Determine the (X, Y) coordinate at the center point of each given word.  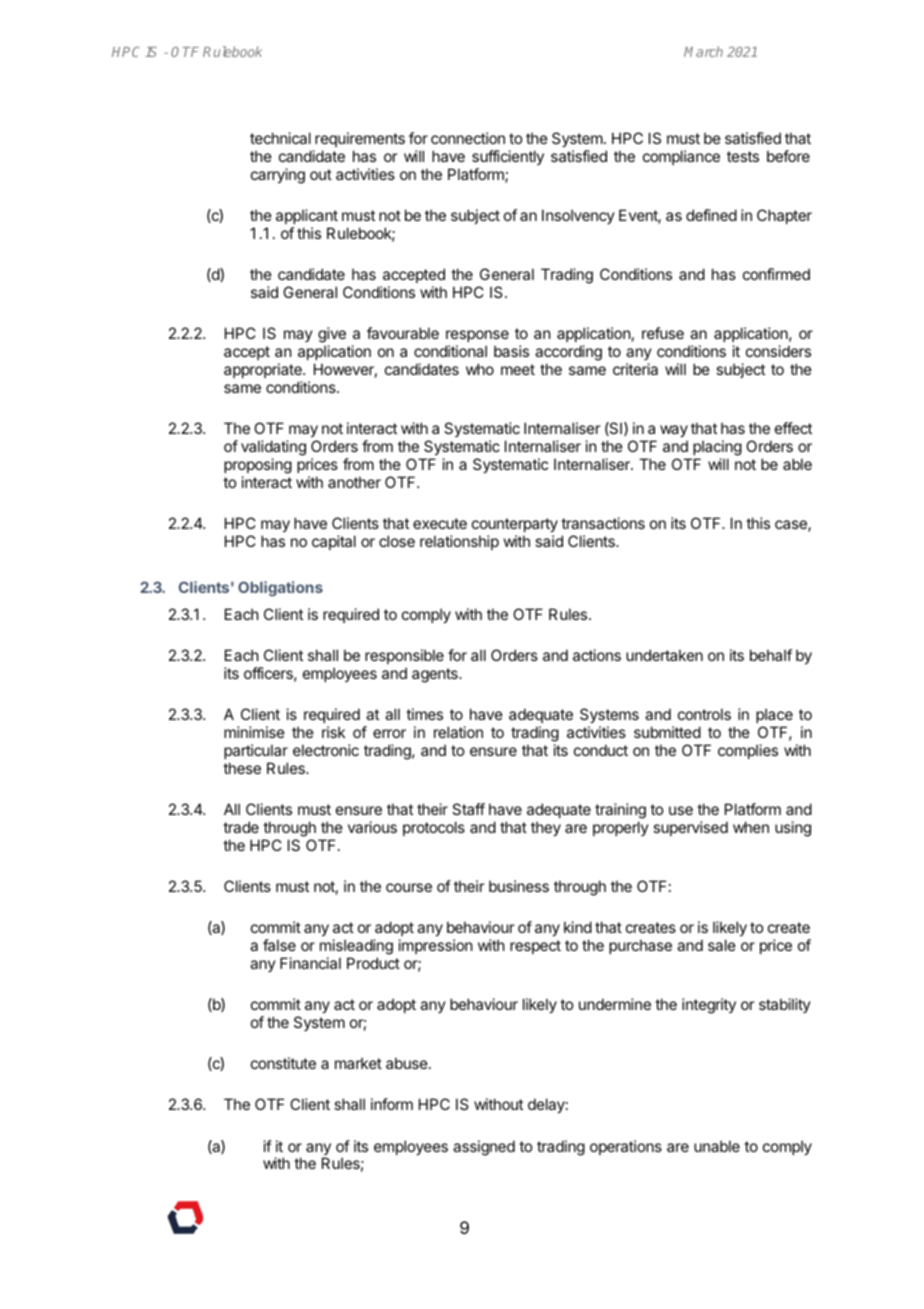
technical (280, 138)
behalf (771, 655)
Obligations (280, 589)
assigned (484, 1148)
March (703, 51)
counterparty (515, 525)
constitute (283, 1063)
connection (468, 138)
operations (626, 1147)
